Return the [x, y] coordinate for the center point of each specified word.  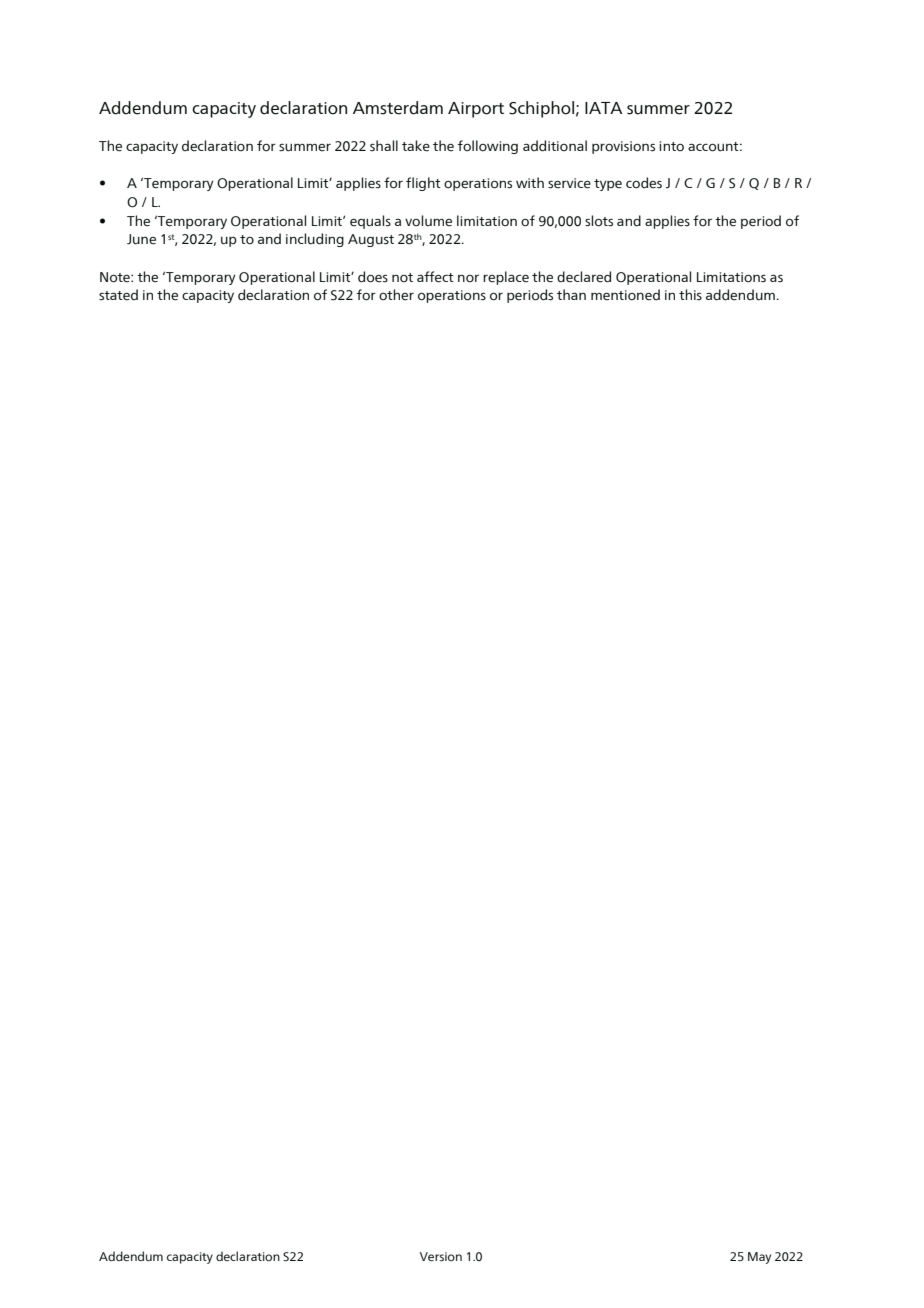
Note [116, 277]
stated [118, 295]
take [416, 146]
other [396, 295]
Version [441, 1256]
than [571, 294]
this [690, 295]
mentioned [625, 295]
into [671, 146]
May [759, 1258]
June [141, 239]
